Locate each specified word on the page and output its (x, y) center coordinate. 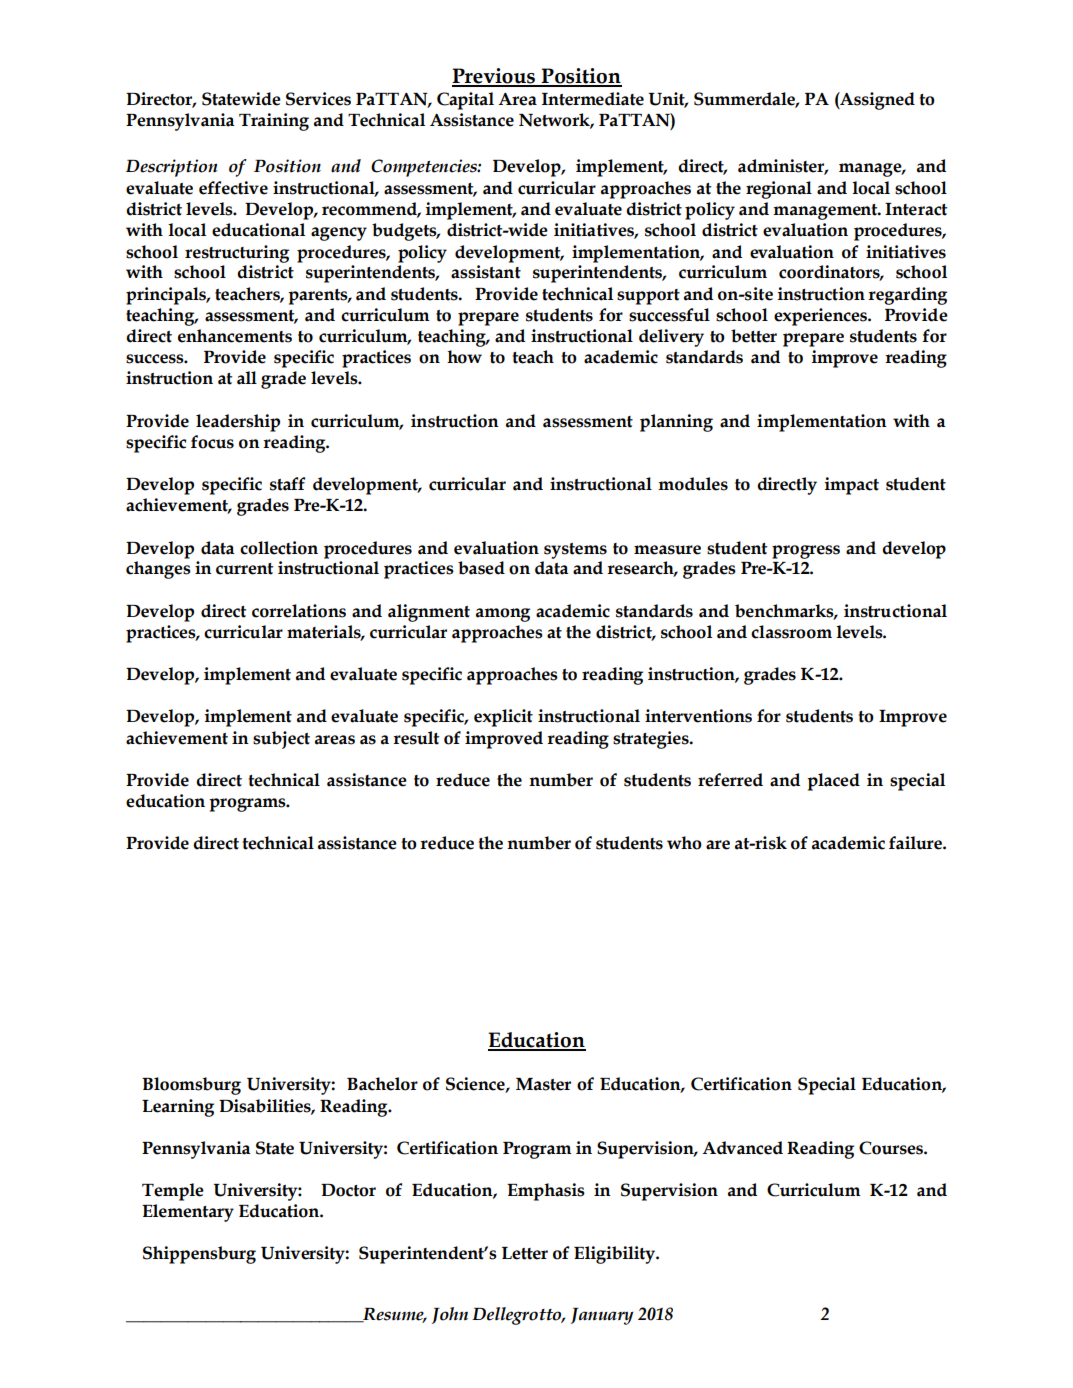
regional (779, 190)
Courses (892, 1148)
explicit (503, 718)
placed (833, 782)
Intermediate (593, 99)
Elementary (188, 1213)
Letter (525, 1253)
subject (281, 740)
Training (274, 122)
